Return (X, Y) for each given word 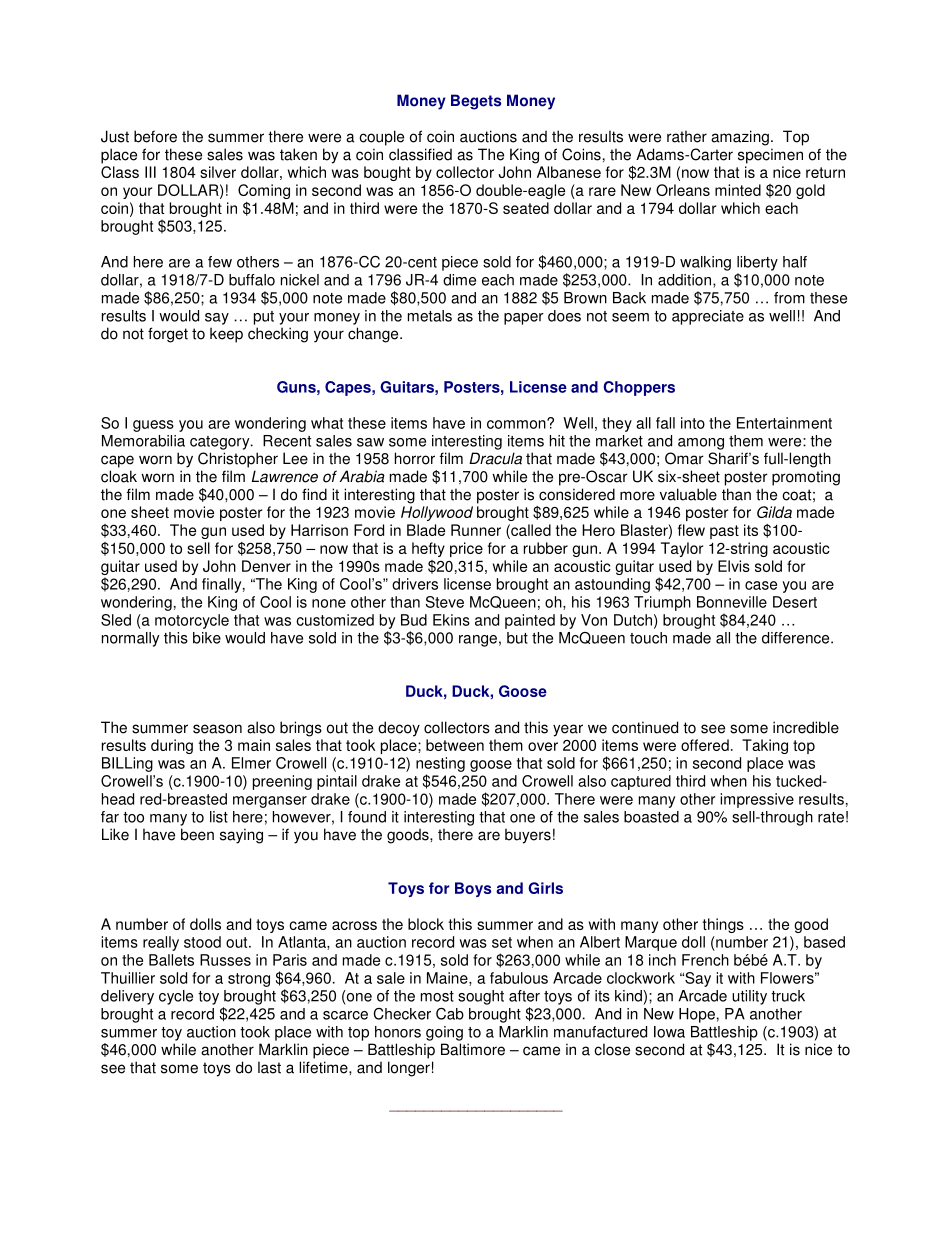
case (761, 585)
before (155, 136)
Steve (445, 602)
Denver (266, 566)
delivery (127, 997)
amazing (740, 138)
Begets (476, 102)
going (444, 1033)
